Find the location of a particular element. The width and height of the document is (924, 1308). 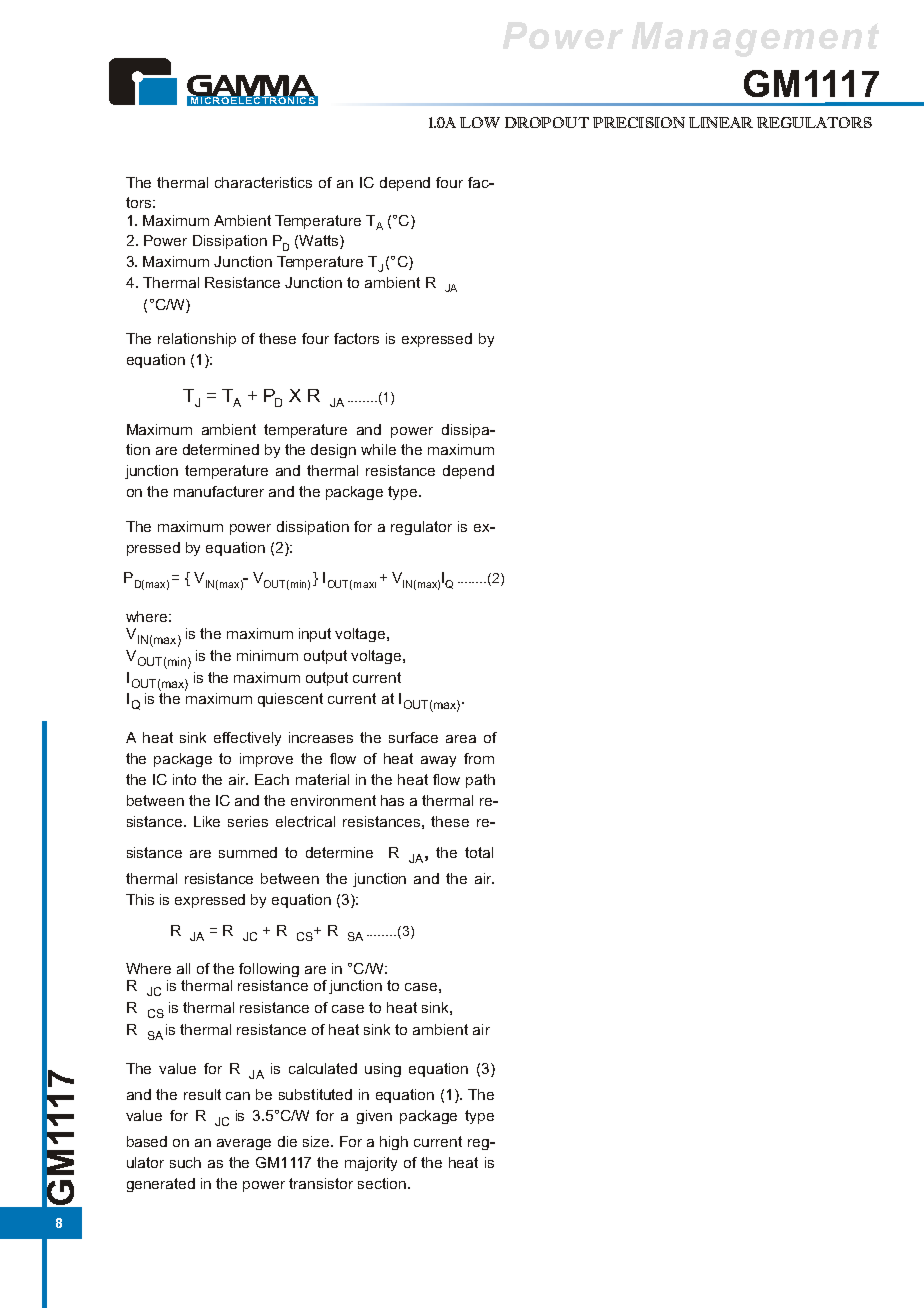

away is located at coordinates (438, 761).
